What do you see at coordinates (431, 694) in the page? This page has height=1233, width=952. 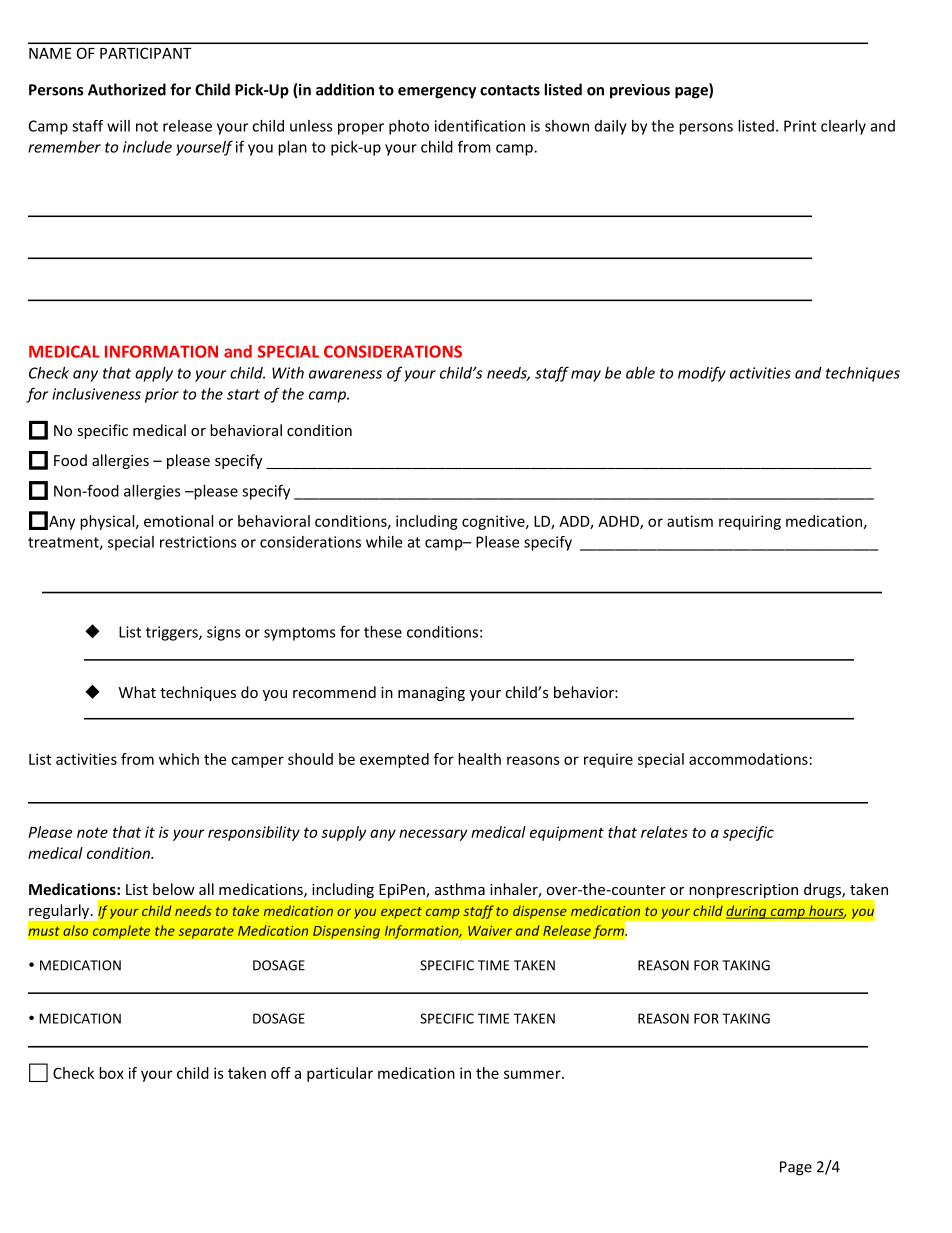 I see `managing` at bounding box center [431, 694].
